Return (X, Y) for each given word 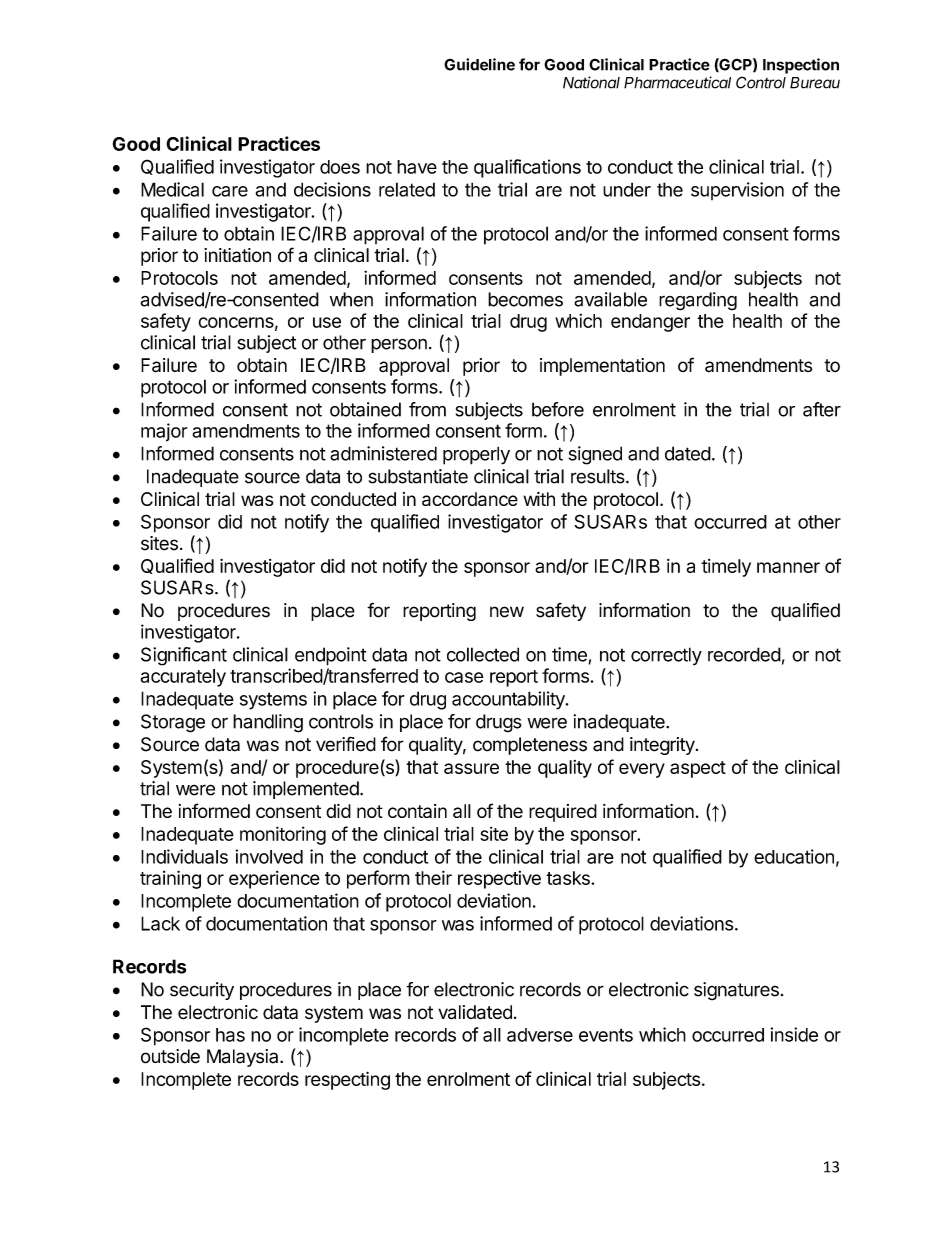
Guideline (479, 64)
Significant (184, 656)
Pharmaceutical (677, 82)
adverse (540, 1035)
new (507, 612)
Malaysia (244, 1058)
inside (794, 1034)
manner (788, 567)
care (230, 191)
